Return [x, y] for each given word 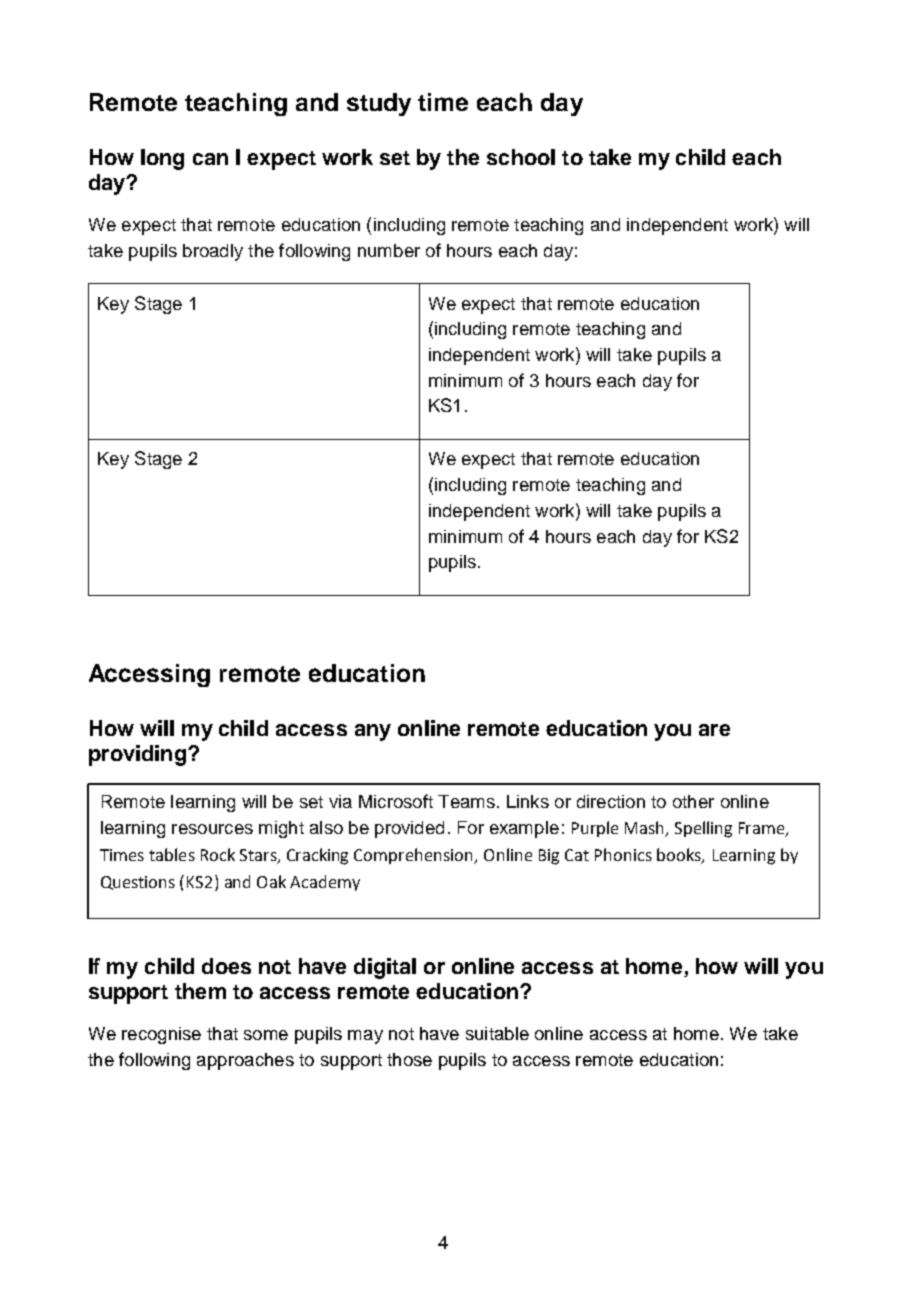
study [379, 104]
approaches [245, 1061]
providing [137, 755]
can [210, 159]
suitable [497, 1033]
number [389, 250]
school [521, 157]
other [693, 801]
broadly [213, 252]
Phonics [623, 854]
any [373, 732]
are [714, 730]
